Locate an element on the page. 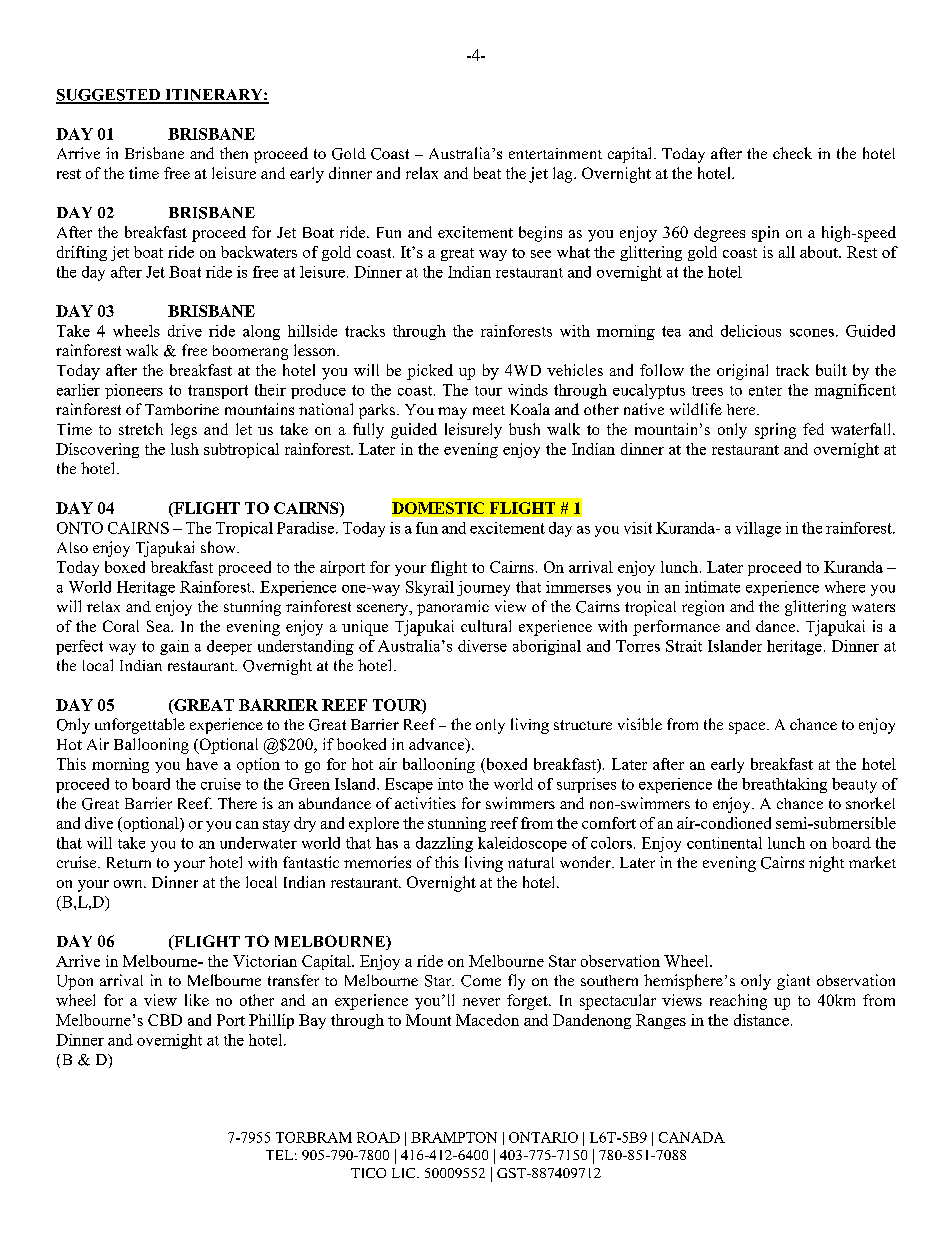  CBD is located at coordinates (165, 1020).
